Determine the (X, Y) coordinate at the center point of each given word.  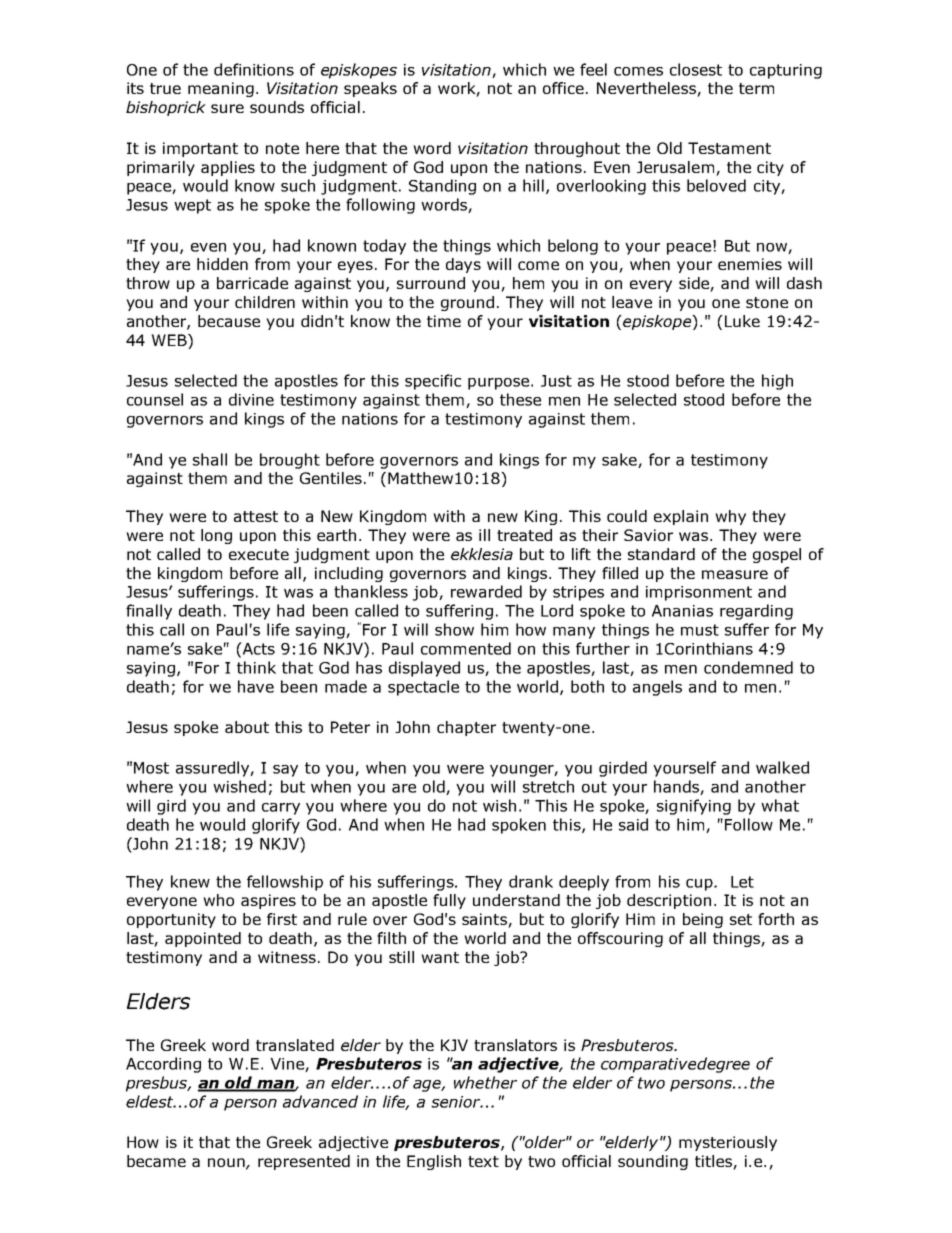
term (756, 88)
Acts (258, 648)
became (156, 1161)
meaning (221, 89)
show (454, 629)
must (700, 630)
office (563, 88)
